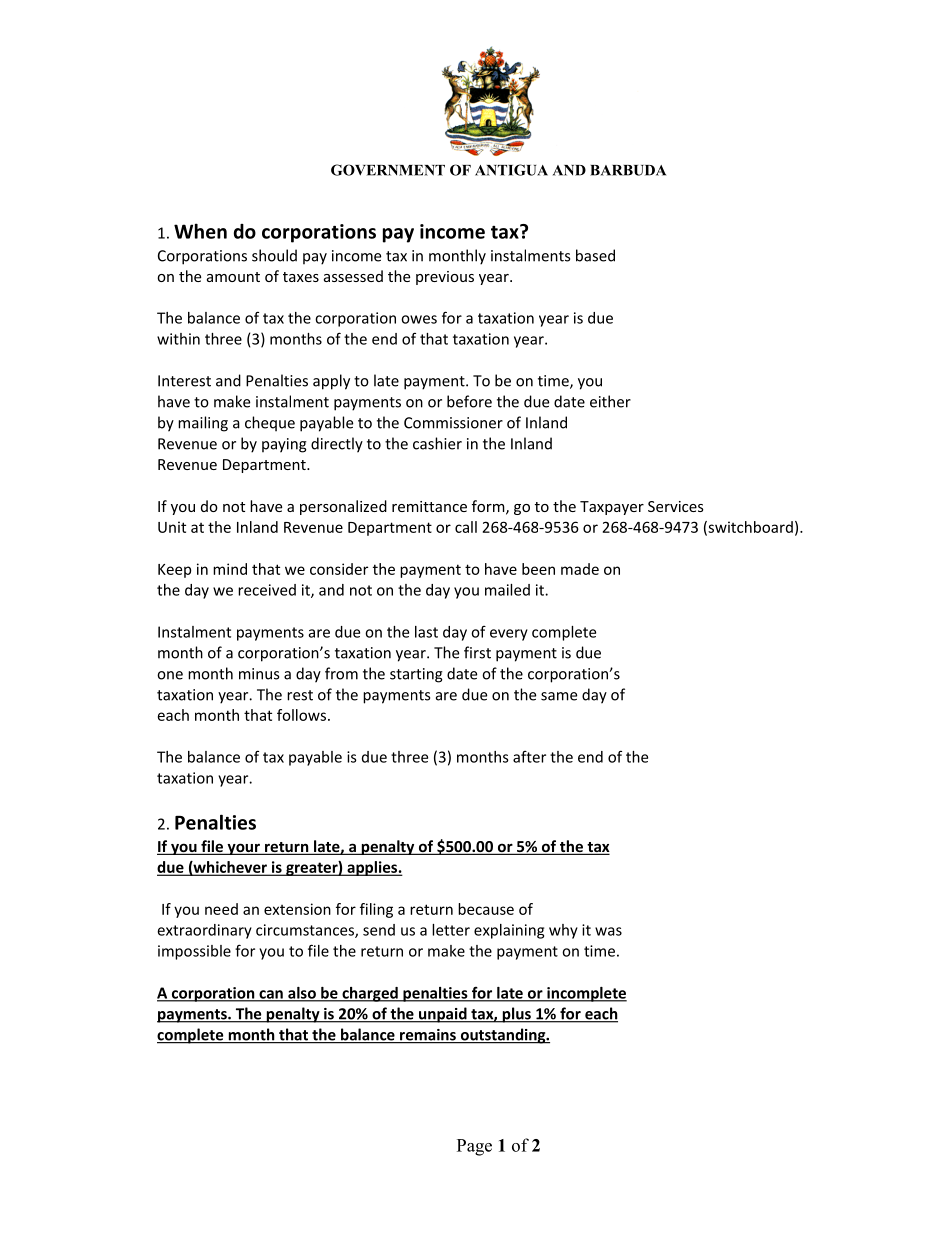 This page has height=1233, width=952. What do you see at coordinates (416, 675) in the page?
I see `starting` at bounding box center [416, 675].
